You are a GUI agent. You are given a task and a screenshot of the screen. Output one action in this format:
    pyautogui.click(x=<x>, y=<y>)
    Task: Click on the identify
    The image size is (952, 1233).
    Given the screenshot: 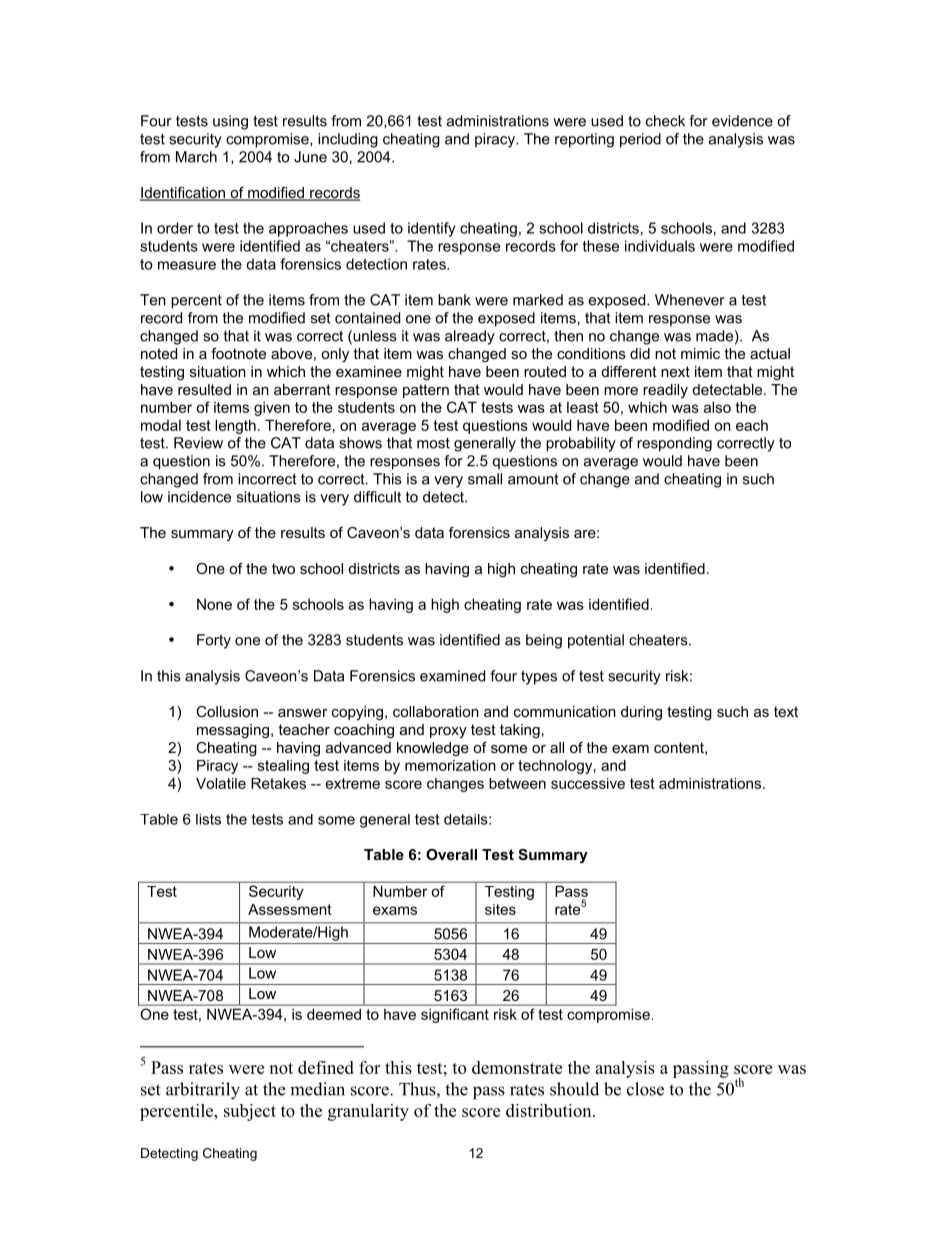 What is the action you would take?
    pyautogui.click(x=431, y=229)
